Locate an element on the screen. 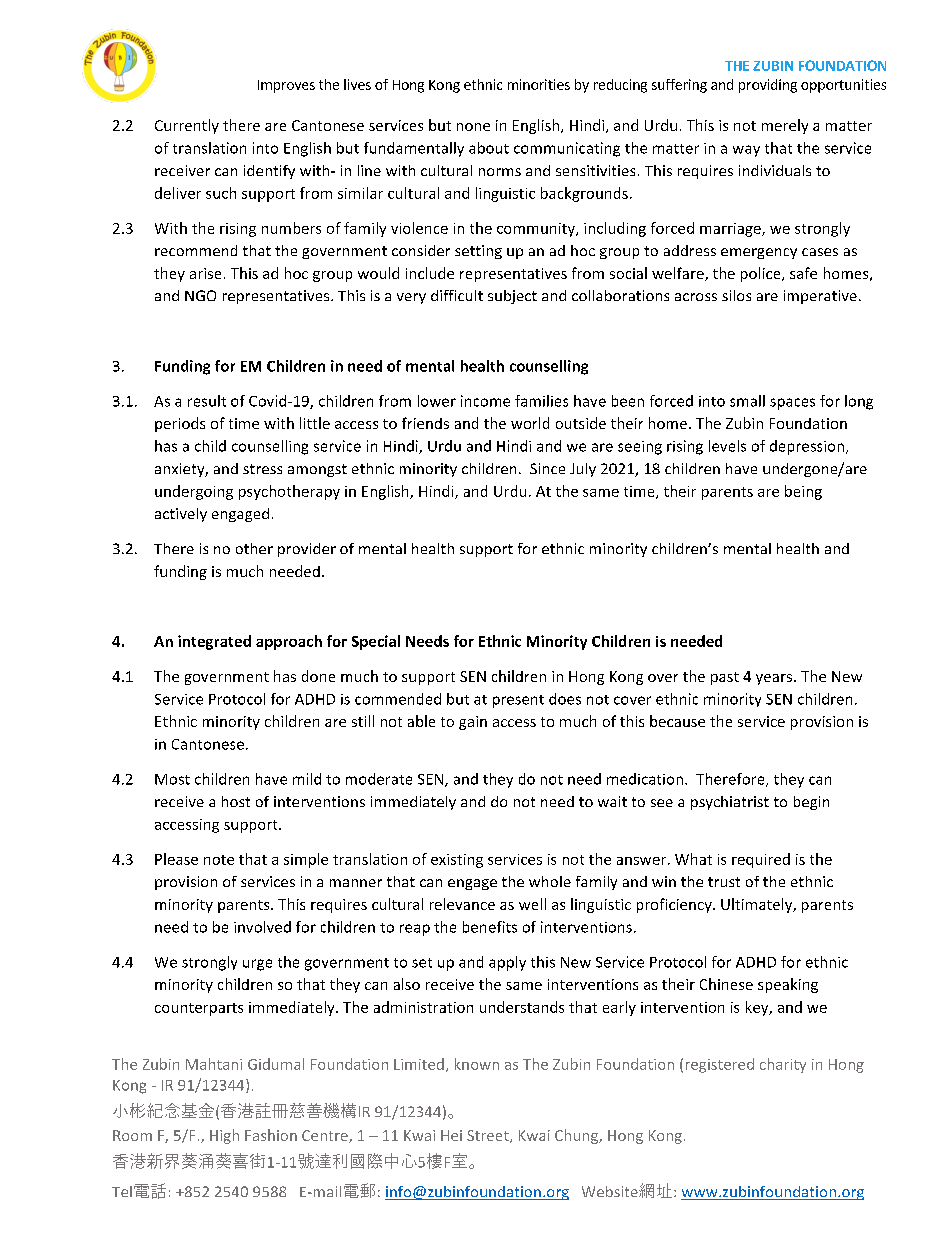 The image size is (952, 1233). years is located at coordinates (775, 679).
